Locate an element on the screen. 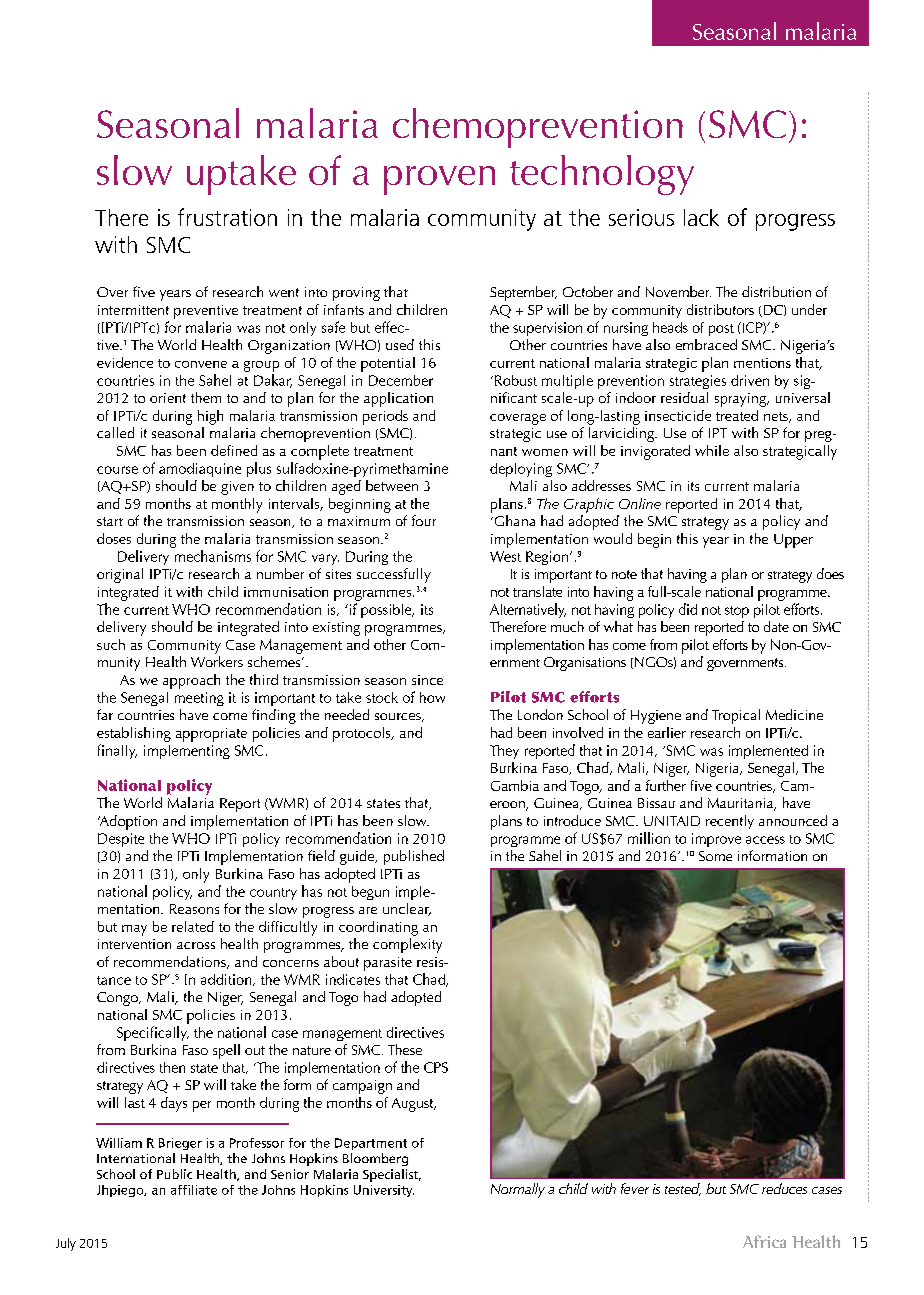 The image size is (924, 1295). called is located at coordinates (115, 432).
